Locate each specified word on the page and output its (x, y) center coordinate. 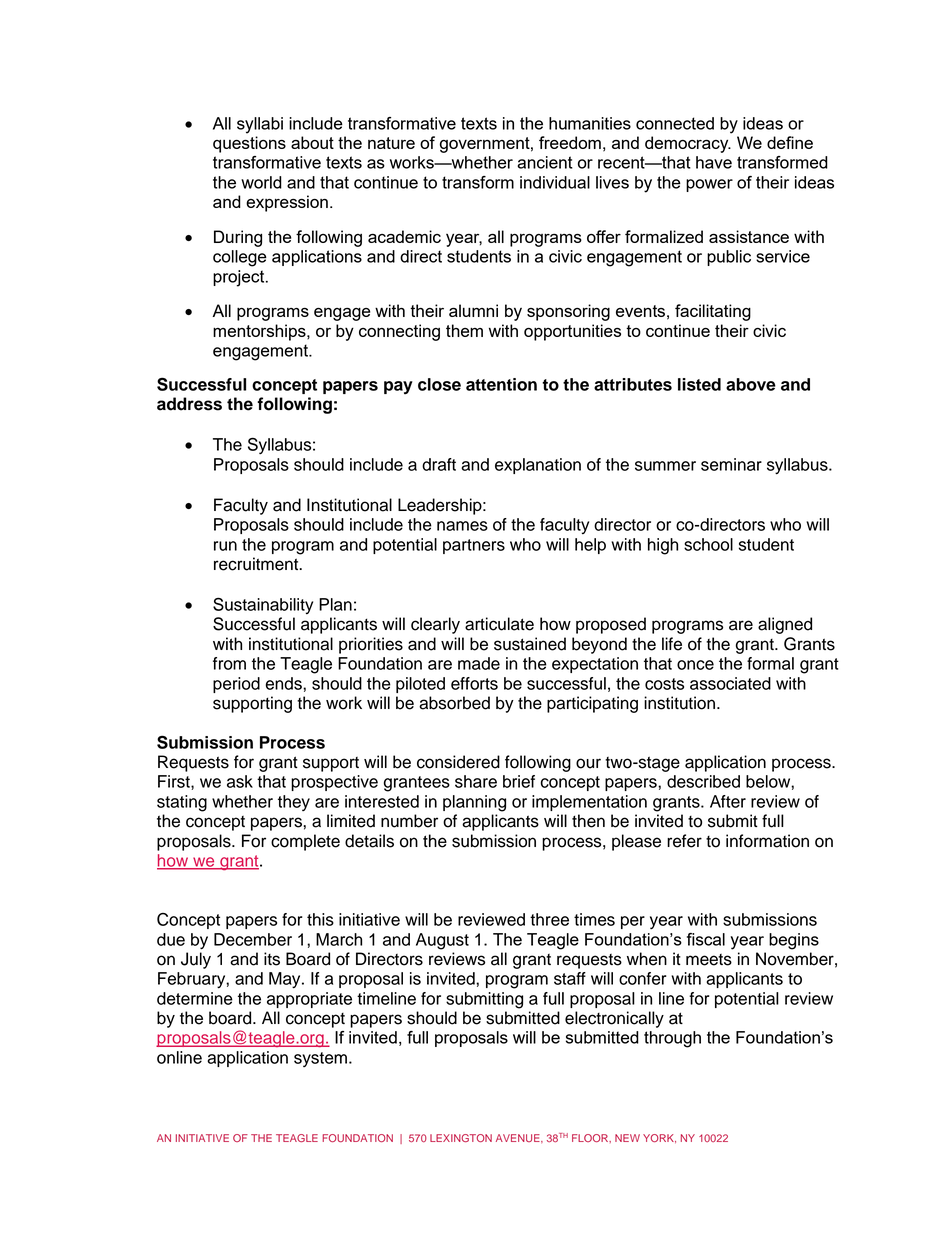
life (672, 644)
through (672, 1039)
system (320, 1059)
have (714, 162)
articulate (499, 624)
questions (249, 144)
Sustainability (263, 605)
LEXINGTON (461, 1138)
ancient (545, 162)
